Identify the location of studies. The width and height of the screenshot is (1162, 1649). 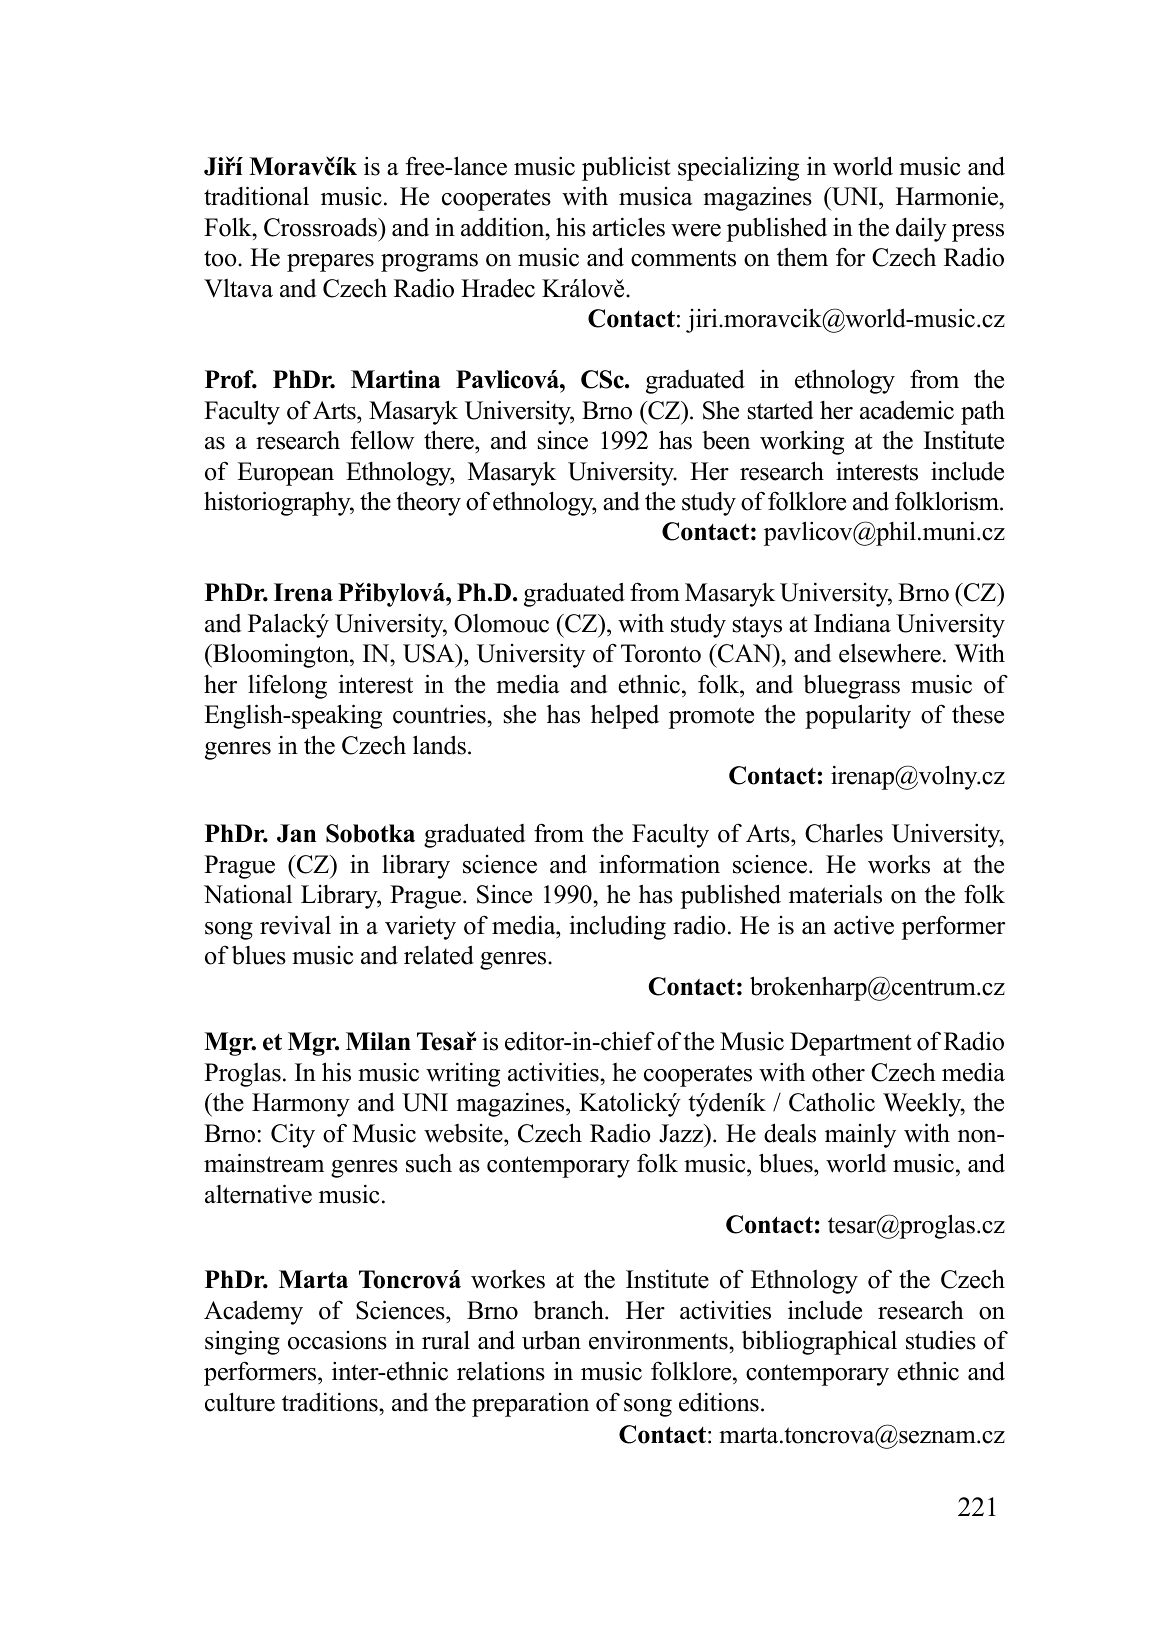
(941, 1340).
